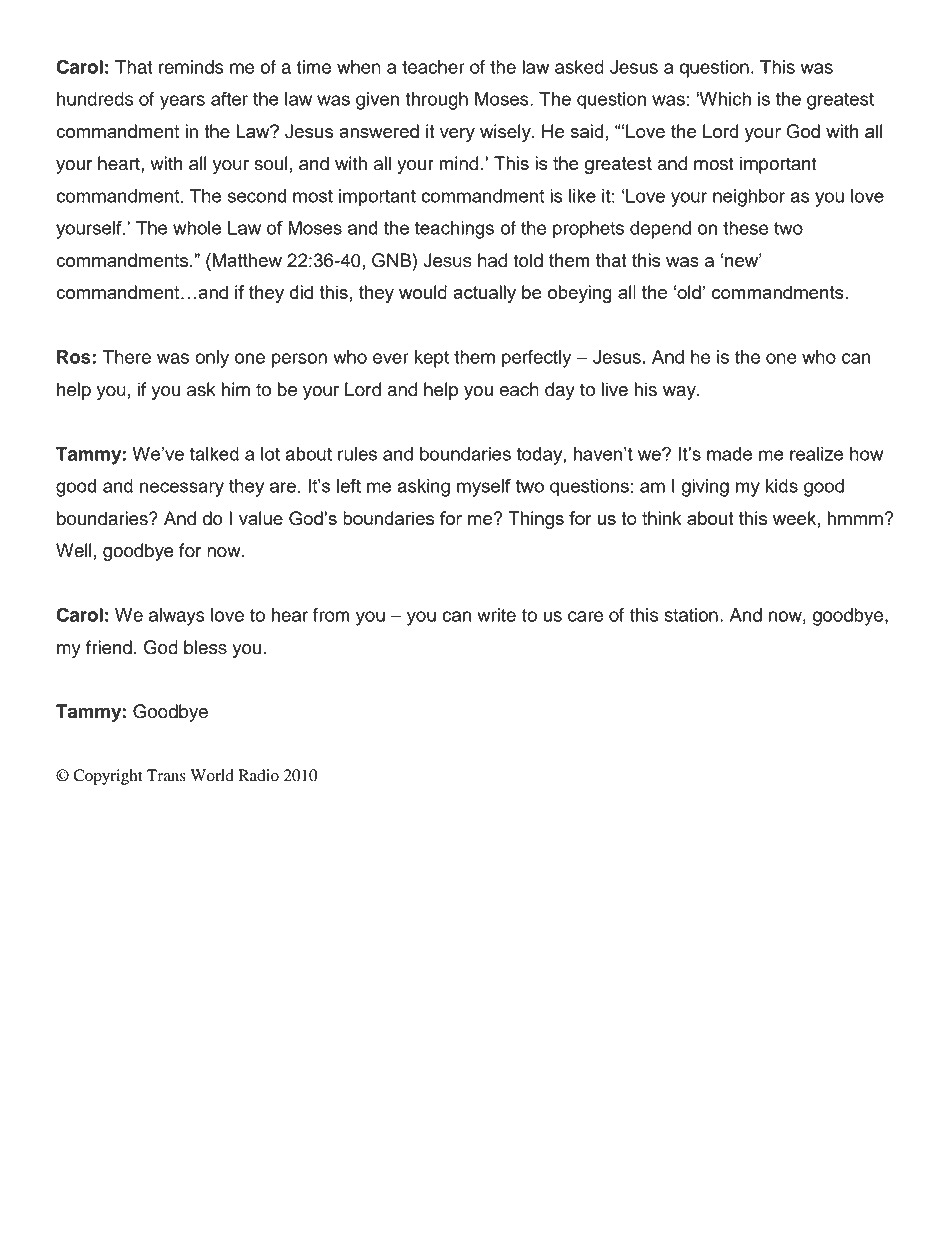  Describe the element at coordinates (496, 615) in the image. I see `write` at that location.
